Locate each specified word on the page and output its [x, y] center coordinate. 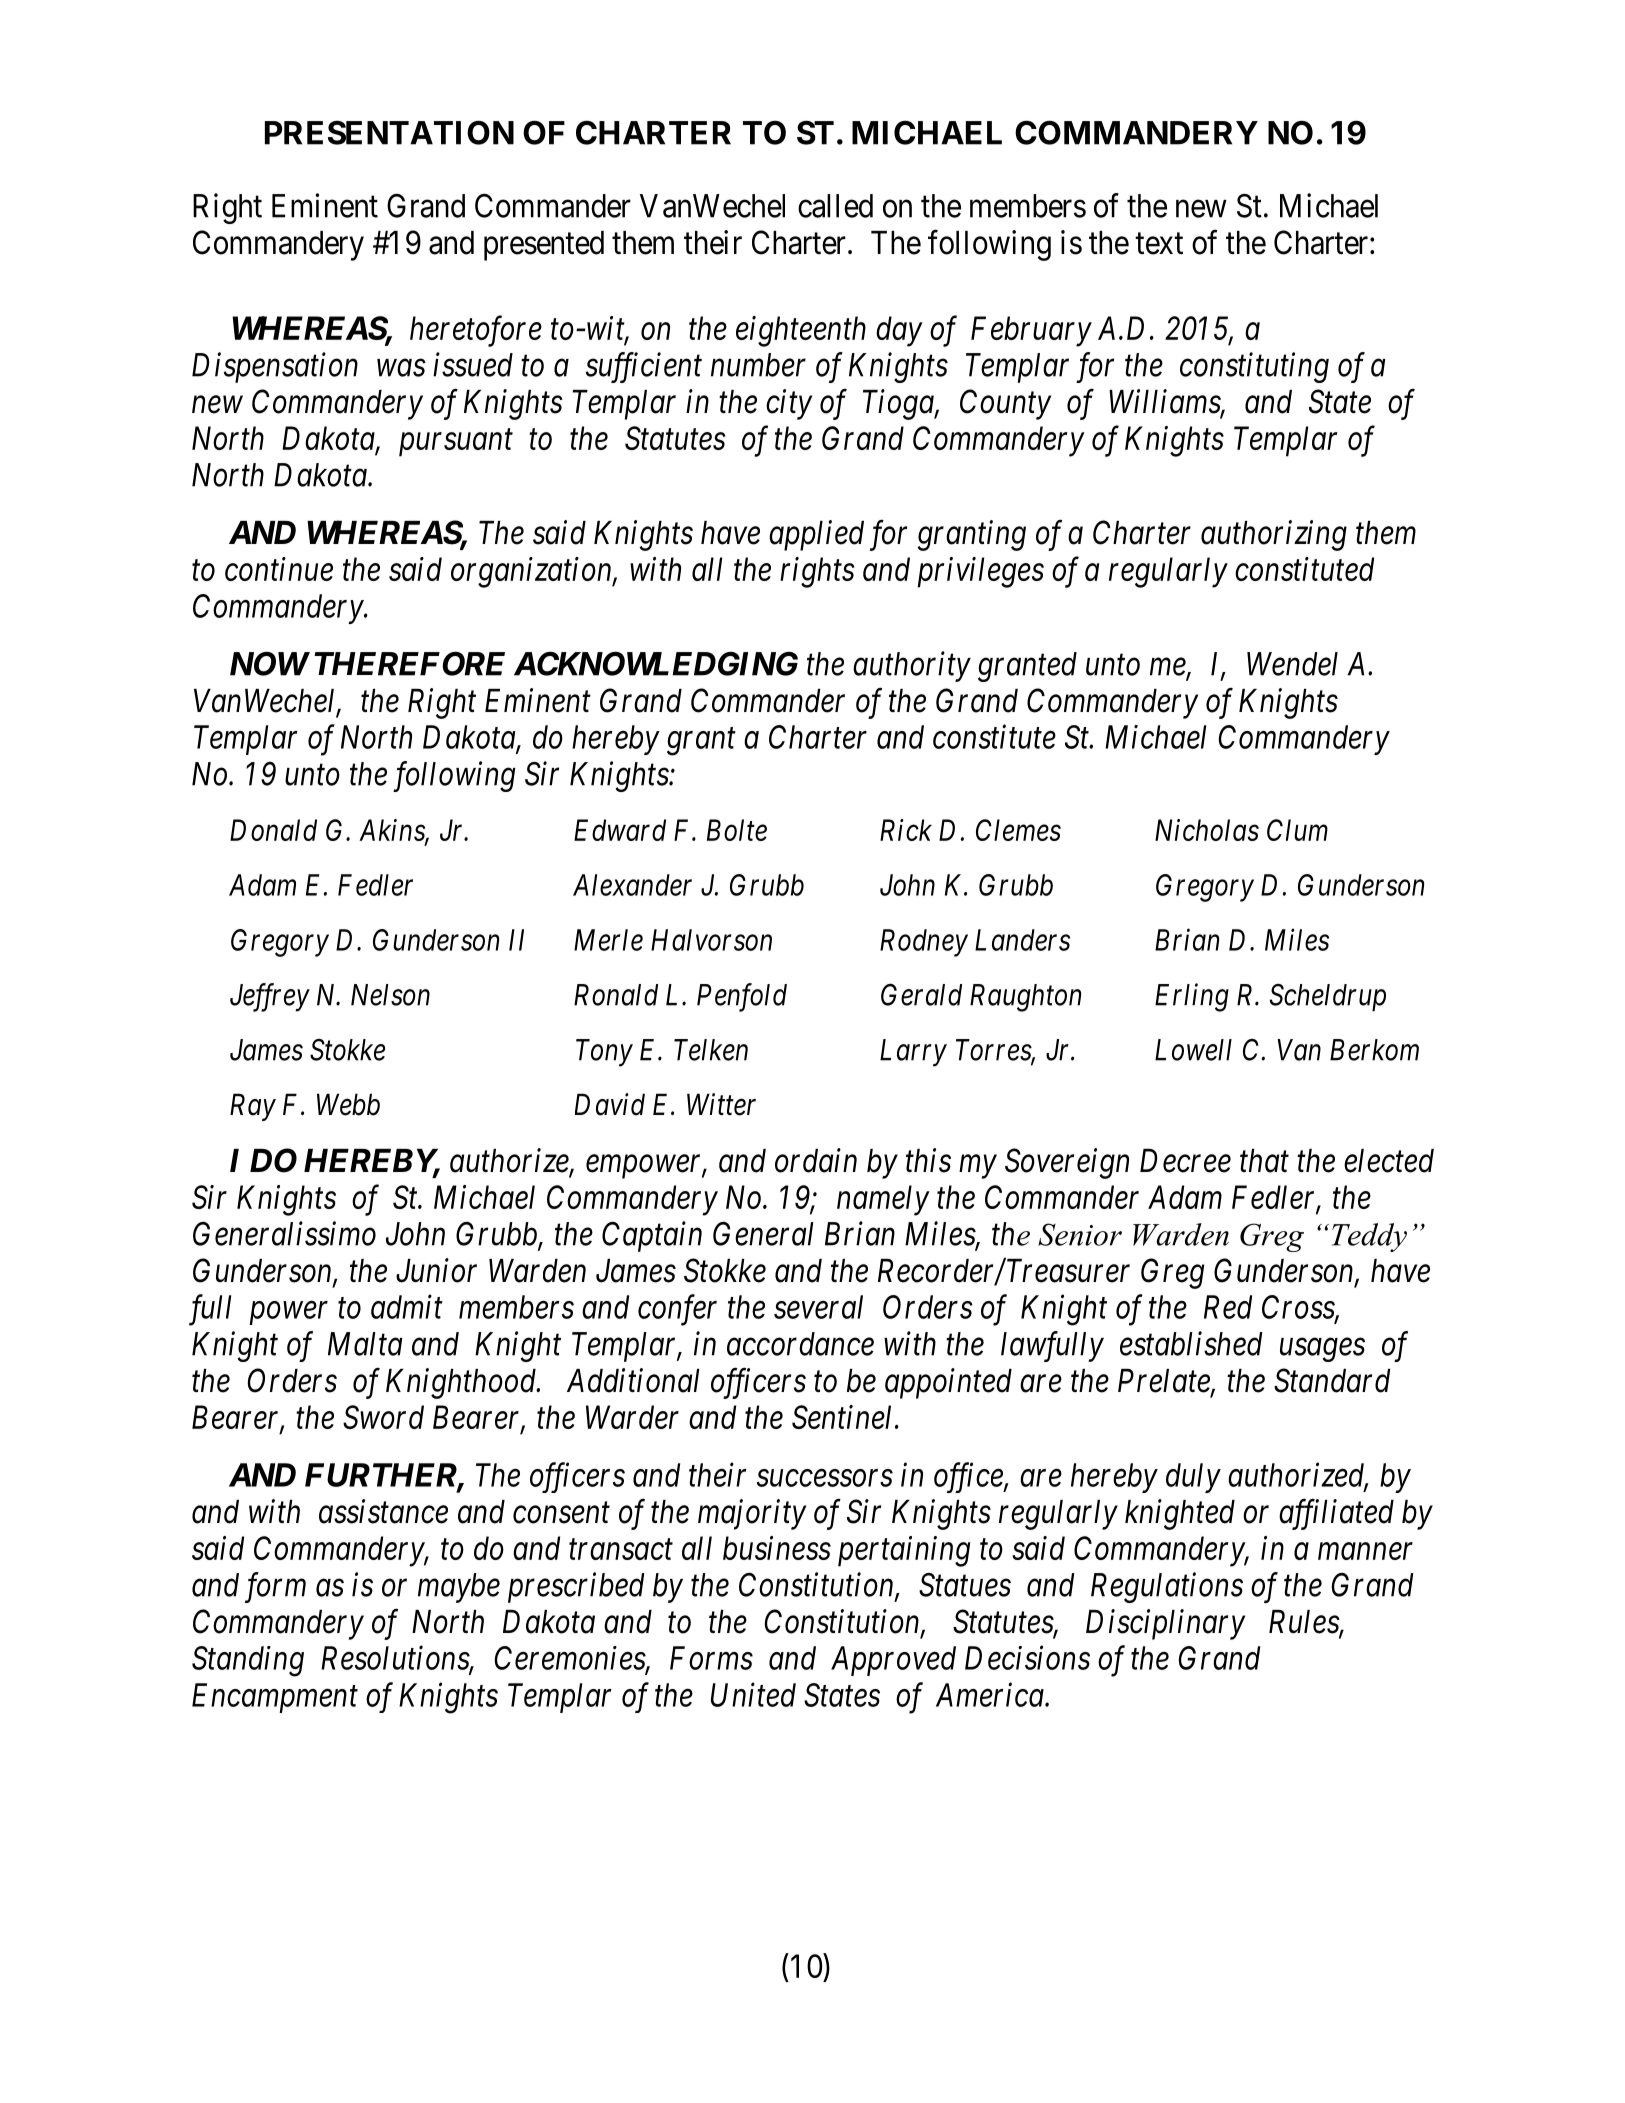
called [835, 206]
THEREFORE [409, 663]
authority [912, 666]
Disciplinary [1165, 1624]
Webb [348, 1104]
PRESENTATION [389, 132]
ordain [816, 1160]
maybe [459, 1588]
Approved [893, 1661]
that [1264, 1161]
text [1159, 244]
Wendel [1292, 664]
